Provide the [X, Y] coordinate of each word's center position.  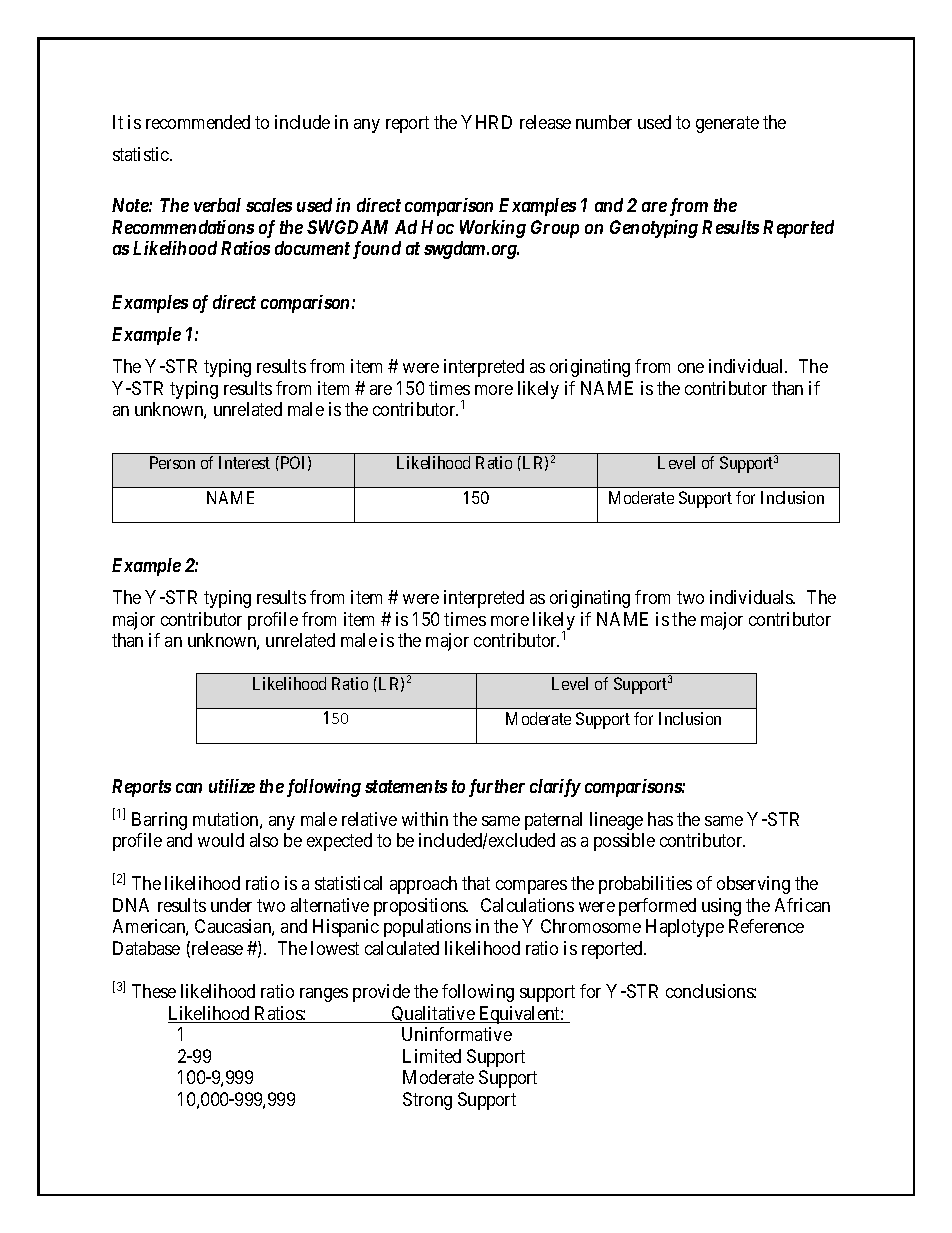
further [497, 788]
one [691, 368]
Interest [244, 462]
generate [727, 124]
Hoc [437, 227]
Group [555, 229]
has [660, 819]
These [154, 991]
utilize [232, 786]
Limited [432, 1056]
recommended [198, 122]
